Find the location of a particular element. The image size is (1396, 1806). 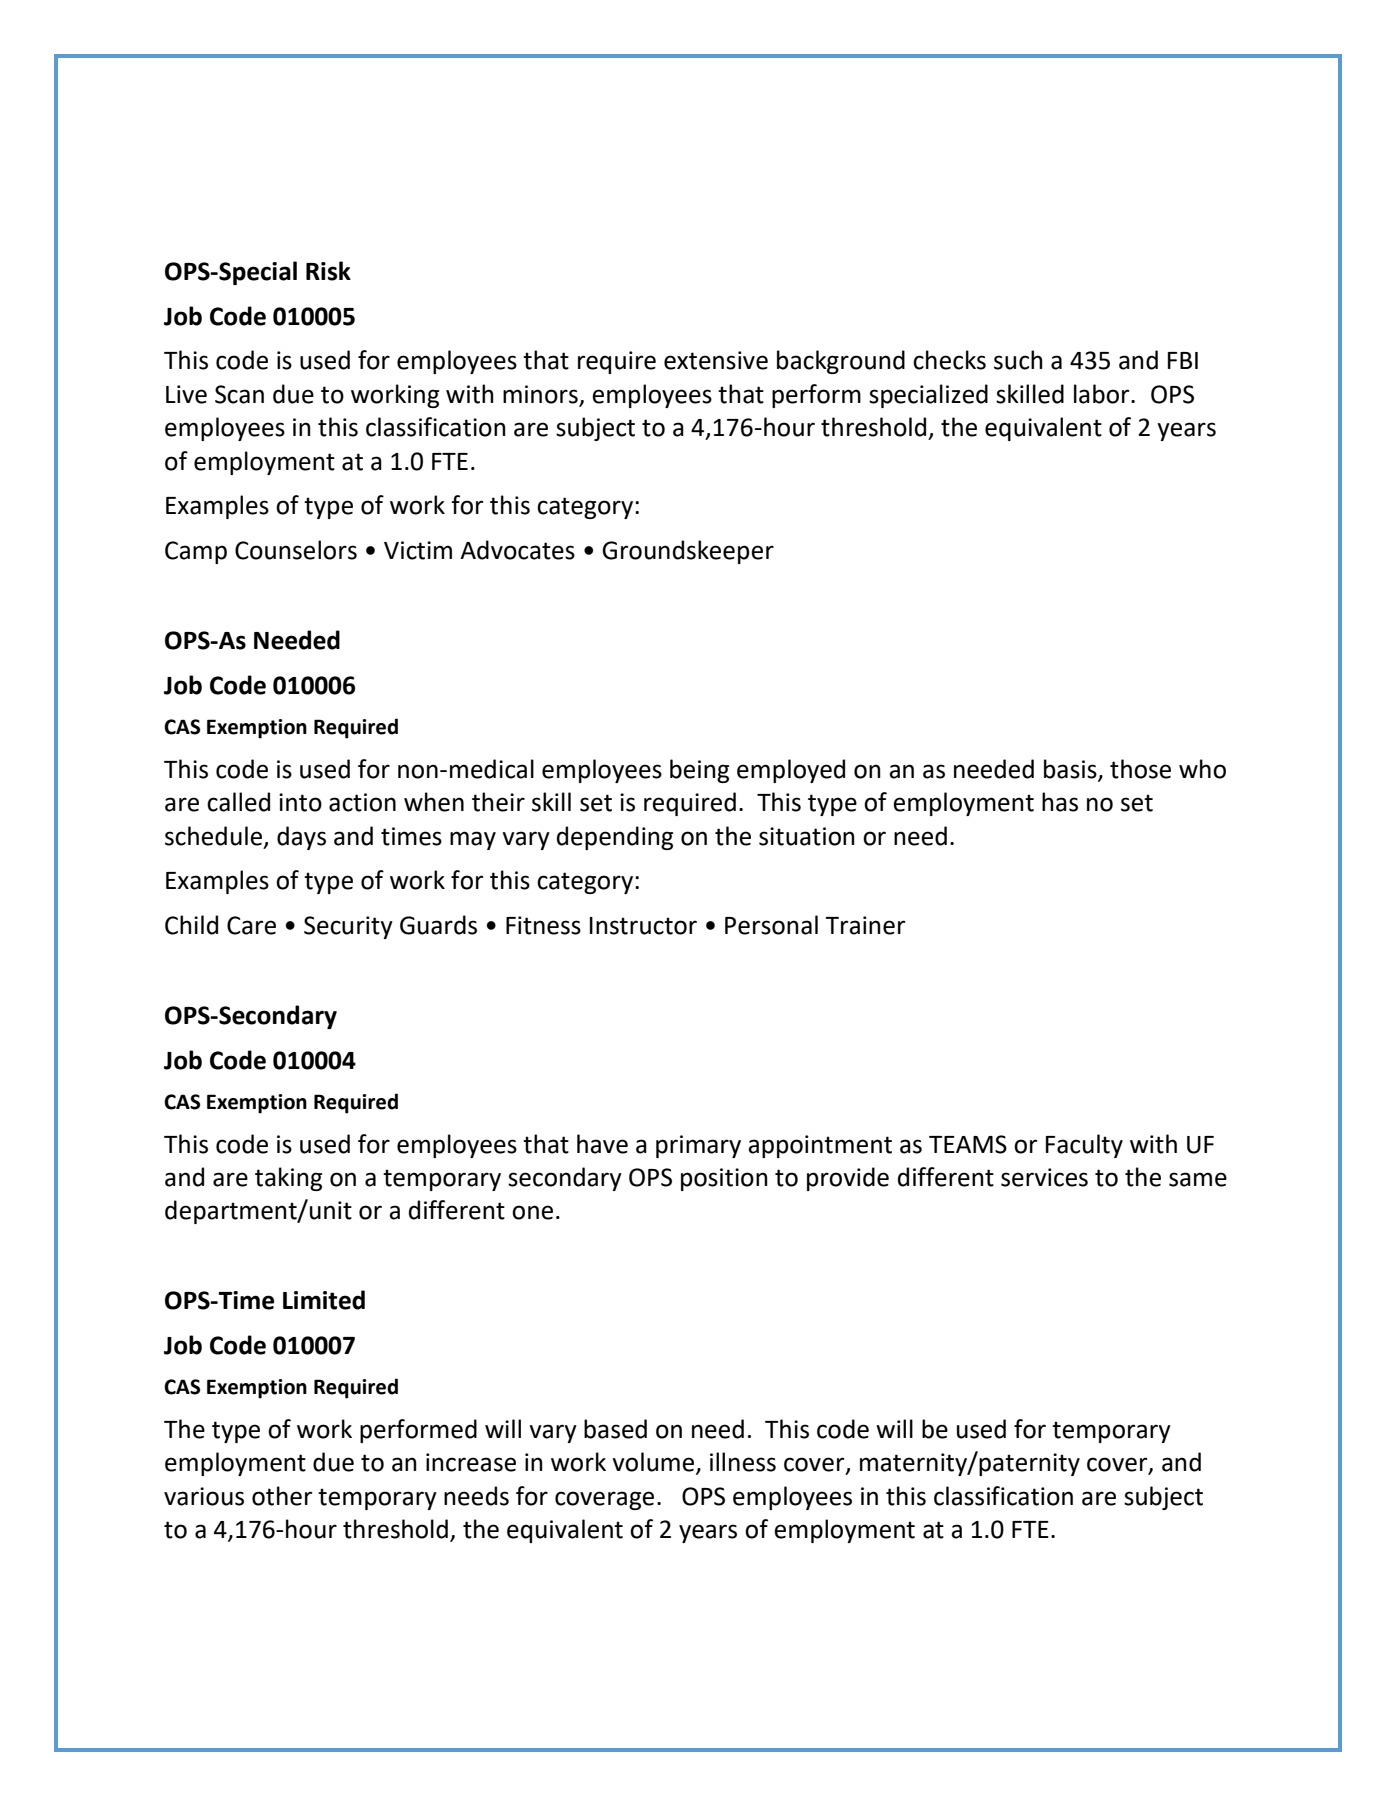

extensive is located at coordinates (716, 360).
